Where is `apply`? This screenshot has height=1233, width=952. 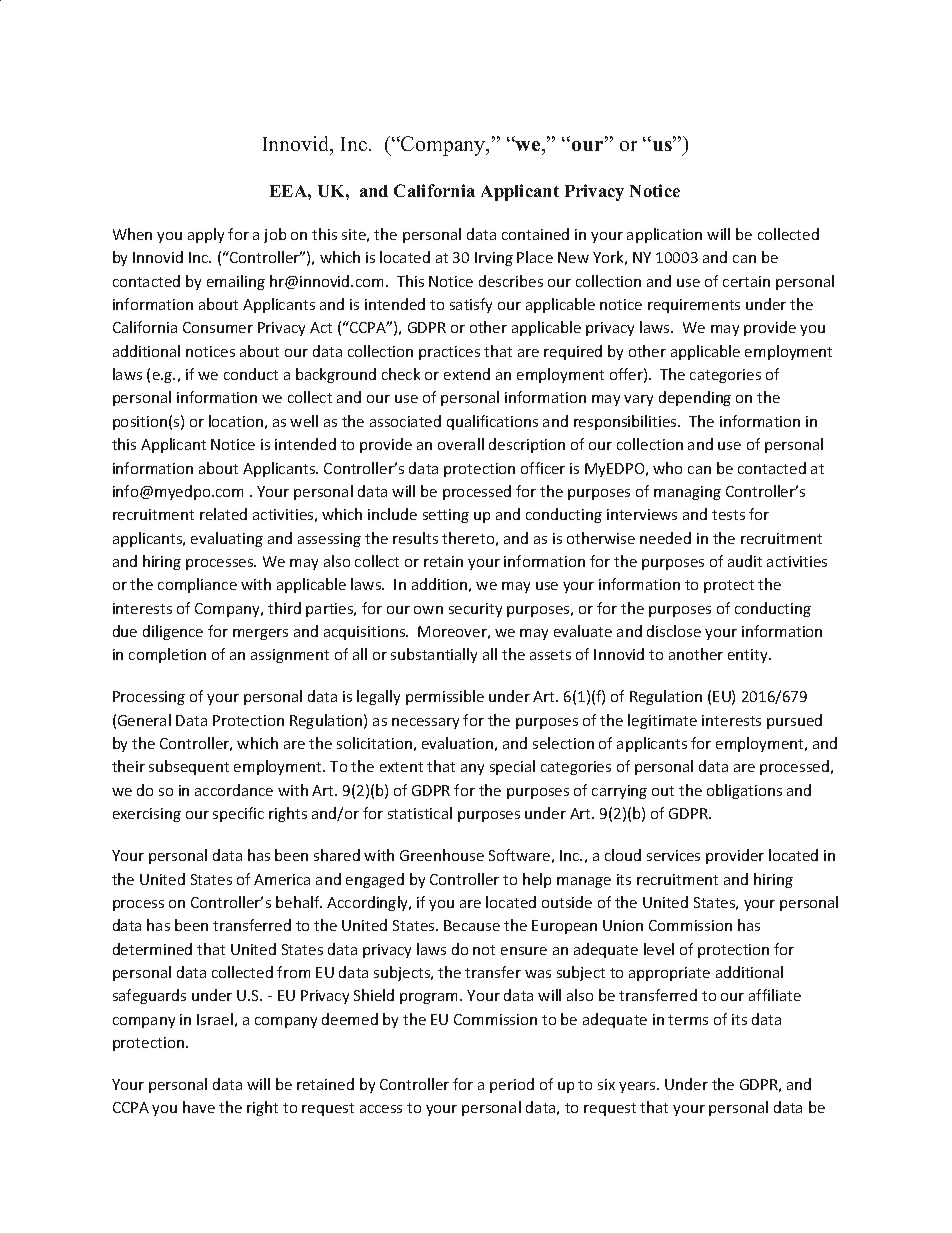
apply is located at coordinates (206, 235).
